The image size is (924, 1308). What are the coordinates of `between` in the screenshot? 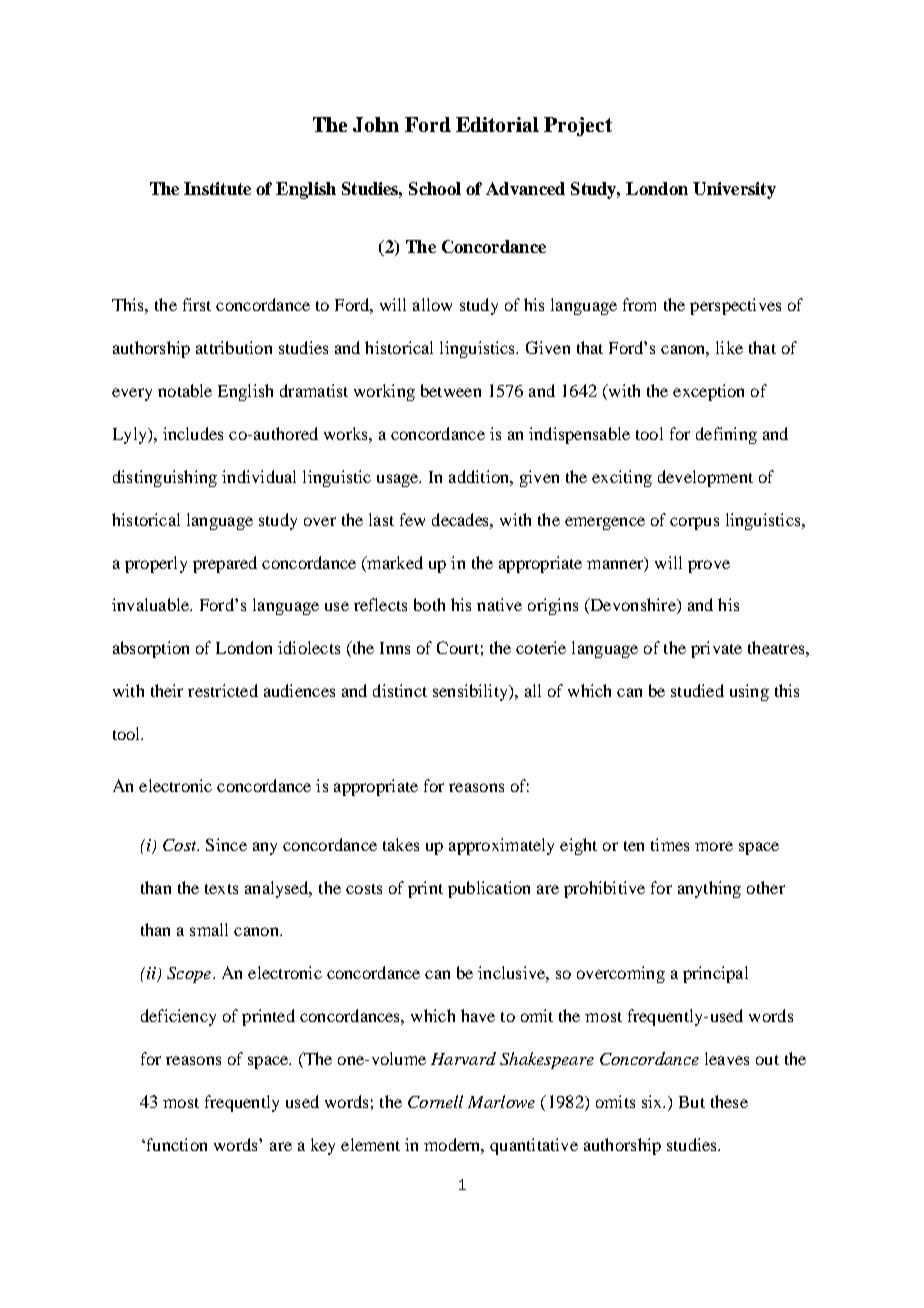 It's located at (451, 390).
